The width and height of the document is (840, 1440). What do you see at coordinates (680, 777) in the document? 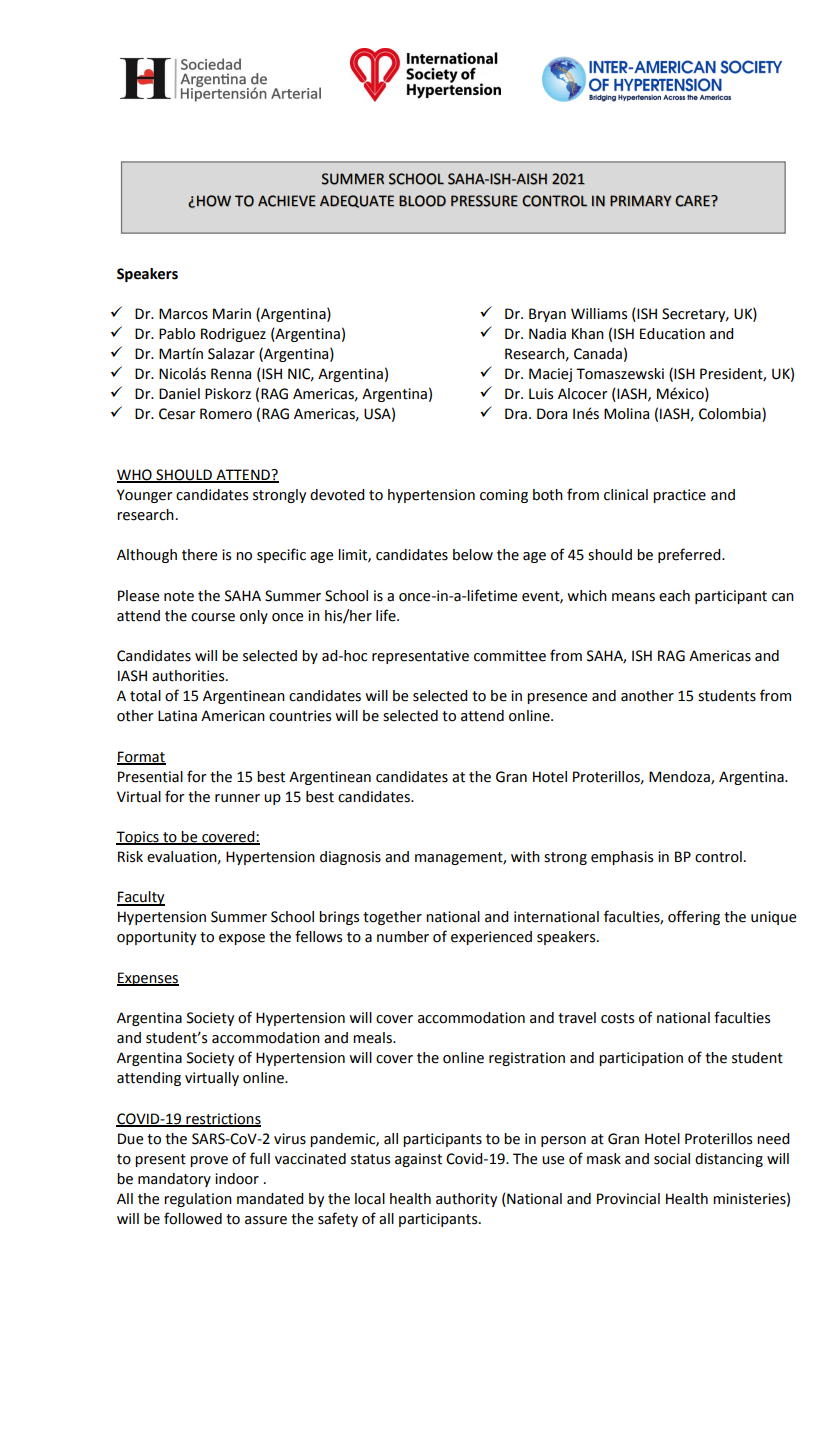
I see `Mendoza` at bounding box center [680, 777].
